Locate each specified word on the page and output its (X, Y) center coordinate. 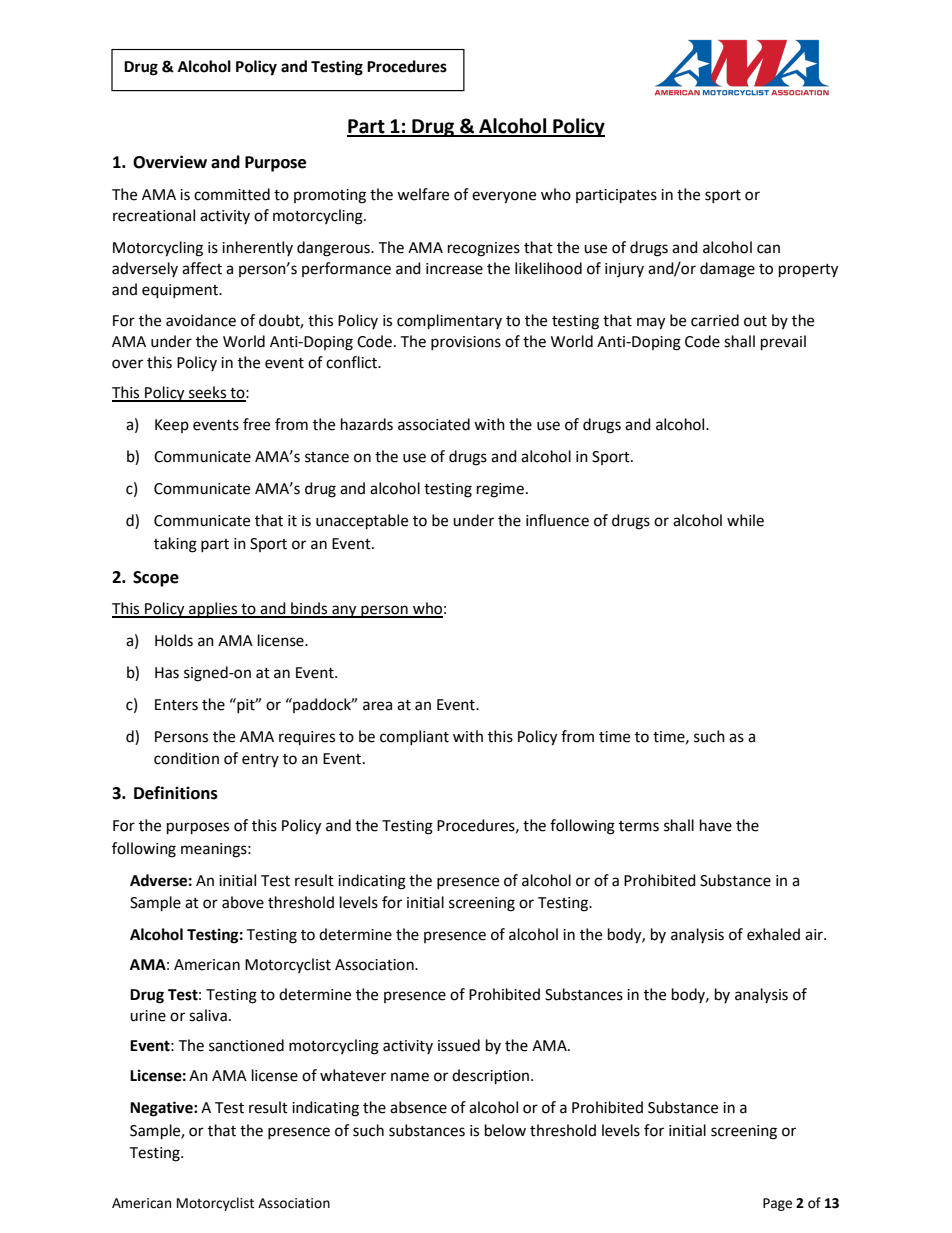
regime (500, 490)
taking (175, 545)
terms (639, 826)
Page (777, 1204)
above (243, 902)
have (716, 825)
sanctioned (246, 1045)
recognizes (484, 249)
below (505, 1130)
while (745, 520)
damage (727, 270)
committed (232, 194)
